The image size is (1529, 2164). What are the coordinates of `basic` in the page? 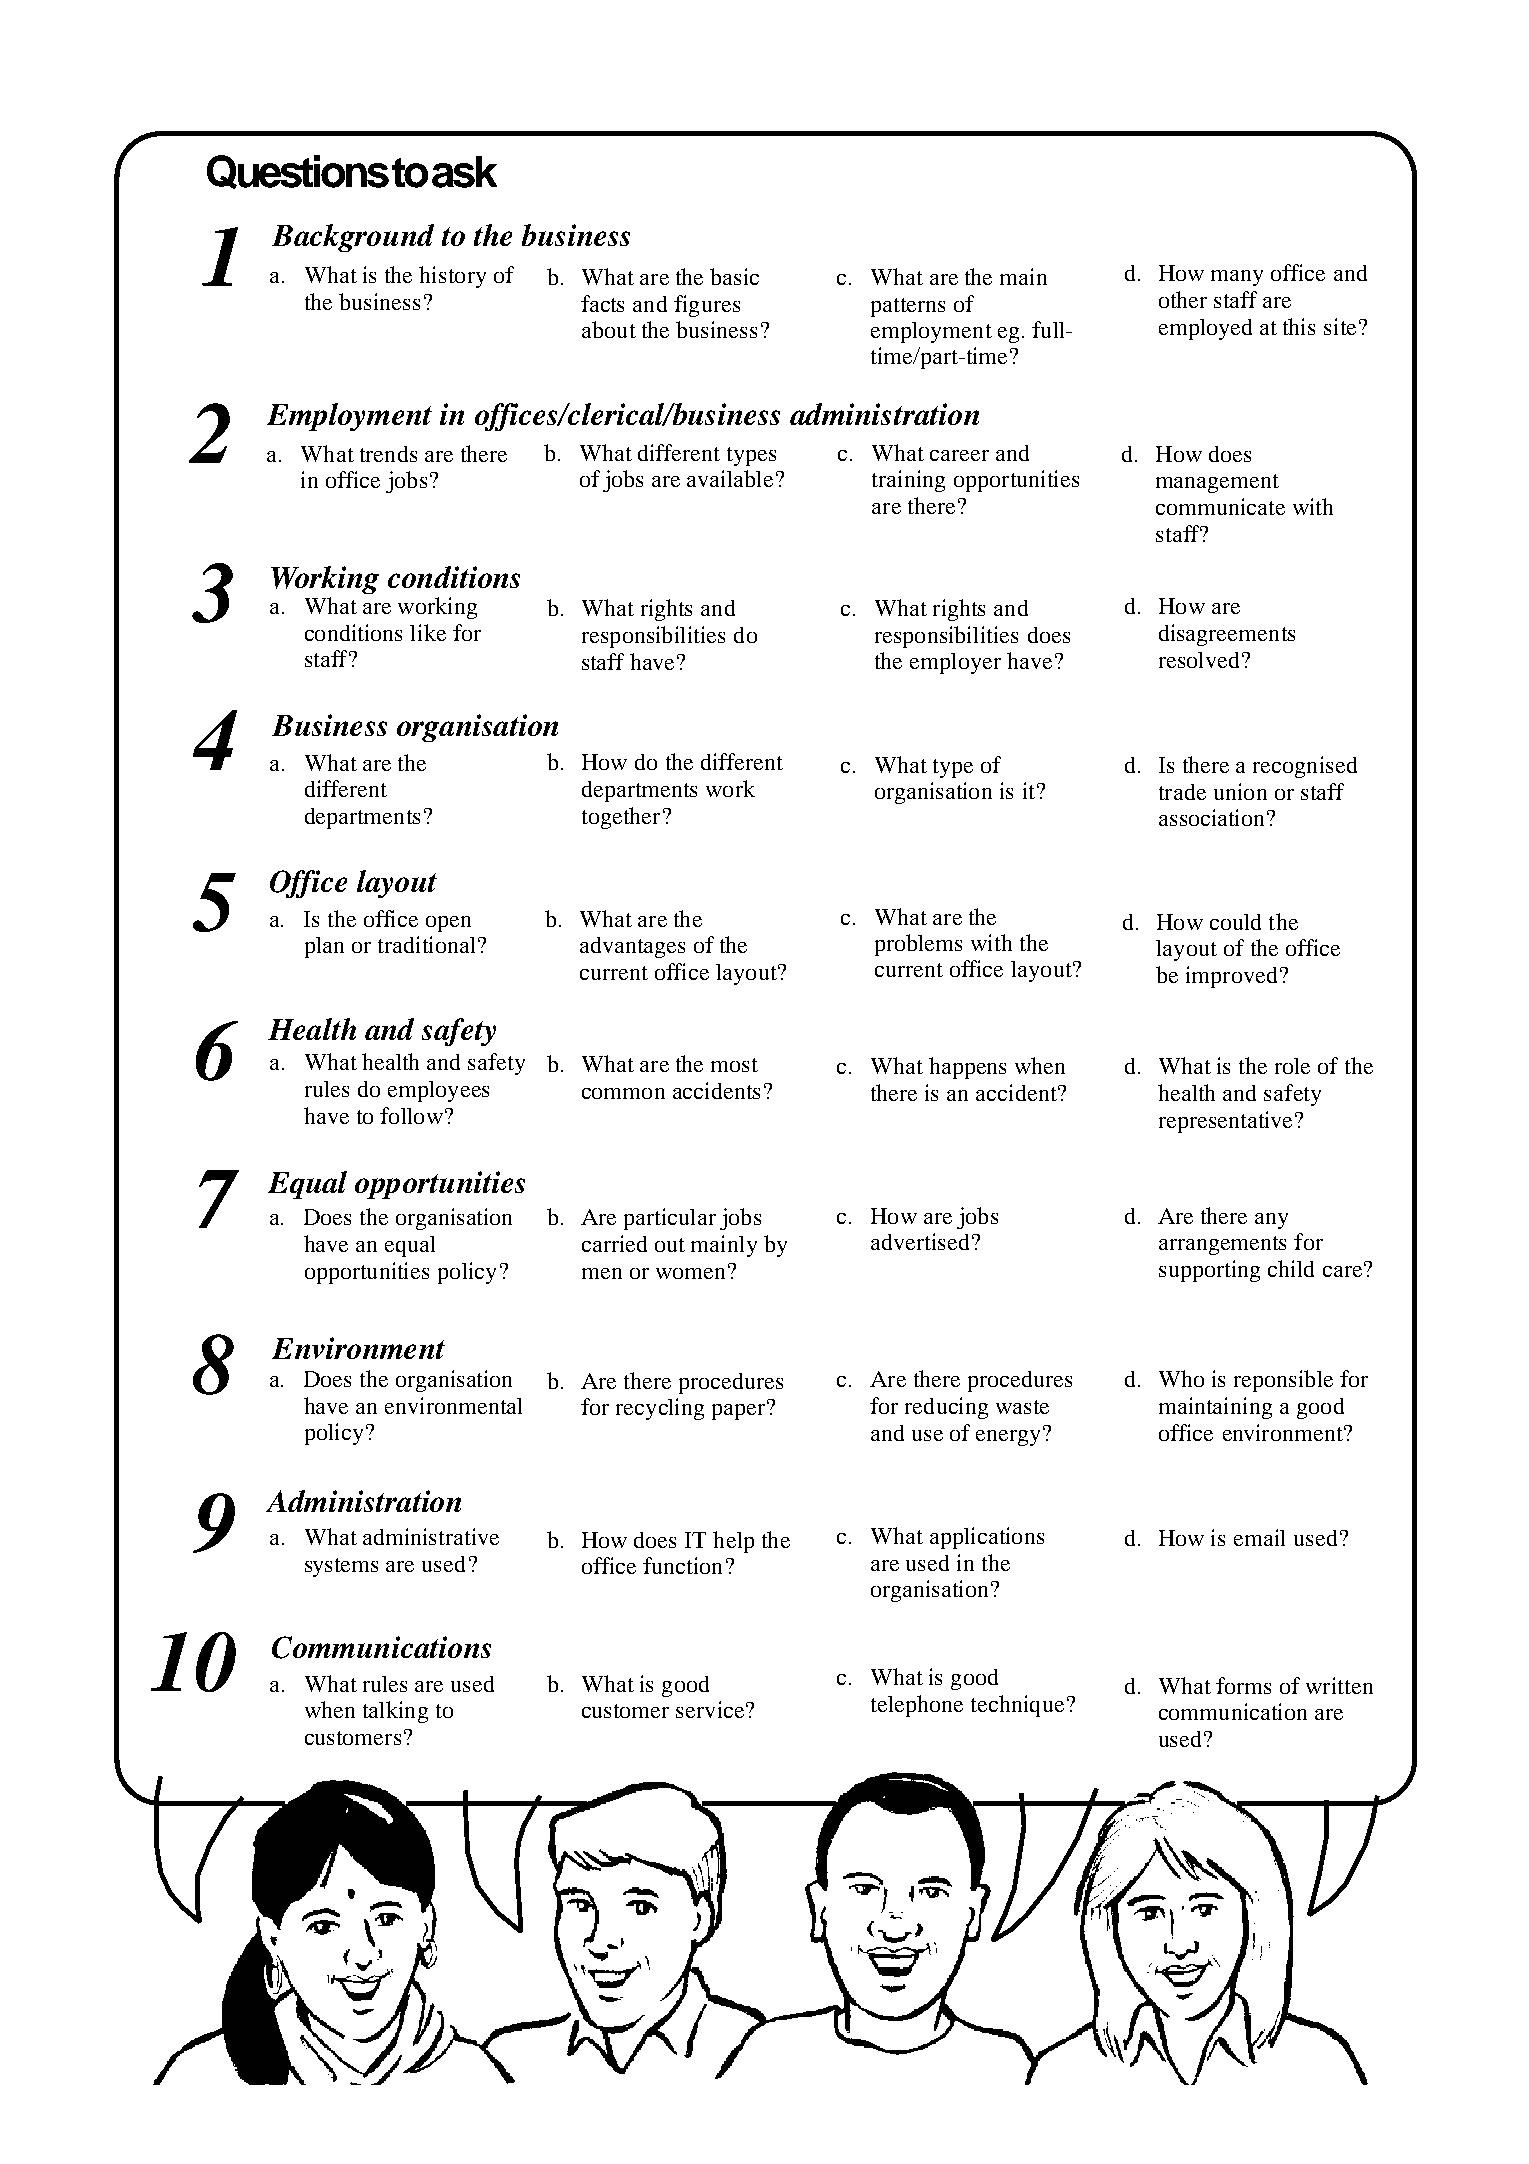 It's located at (734, 276).
